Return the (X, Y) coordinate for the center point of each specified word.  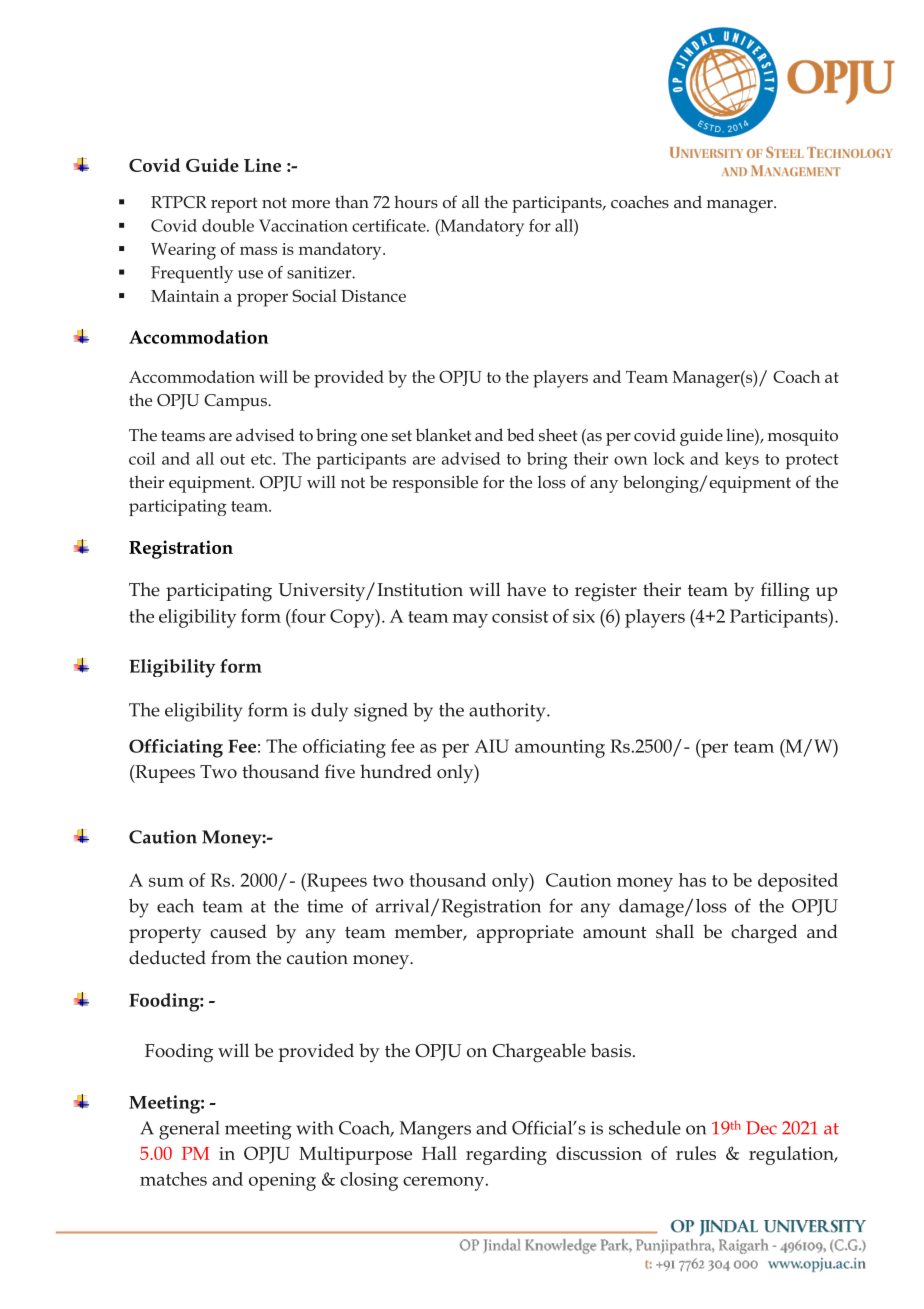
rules (696, 1153)
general (189, 1130)
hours (416, 201)
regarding (506, 1155)
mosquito (803, 437)
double (228, 225)
